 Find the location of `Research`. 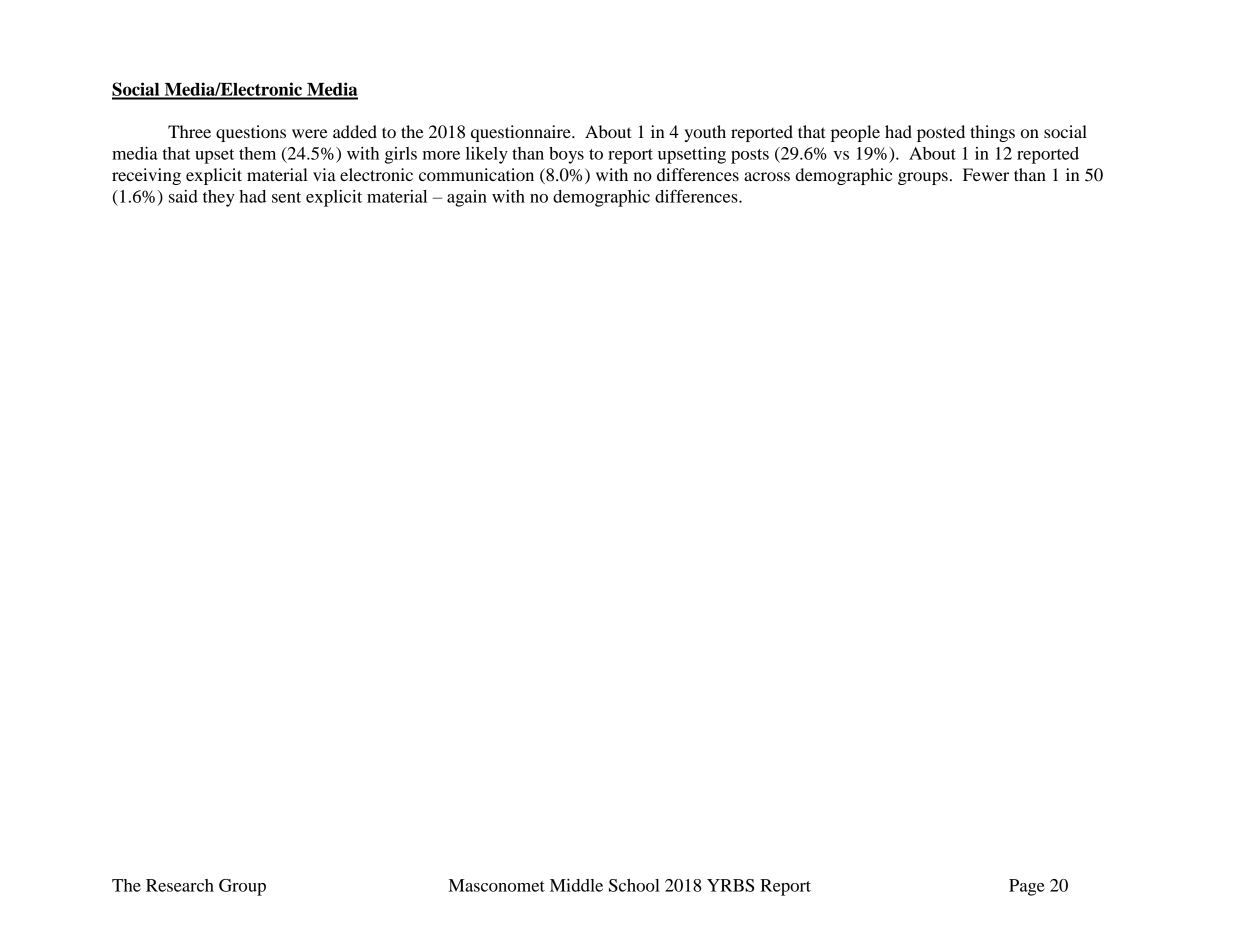

Research is located at coordinates (180, 885).
